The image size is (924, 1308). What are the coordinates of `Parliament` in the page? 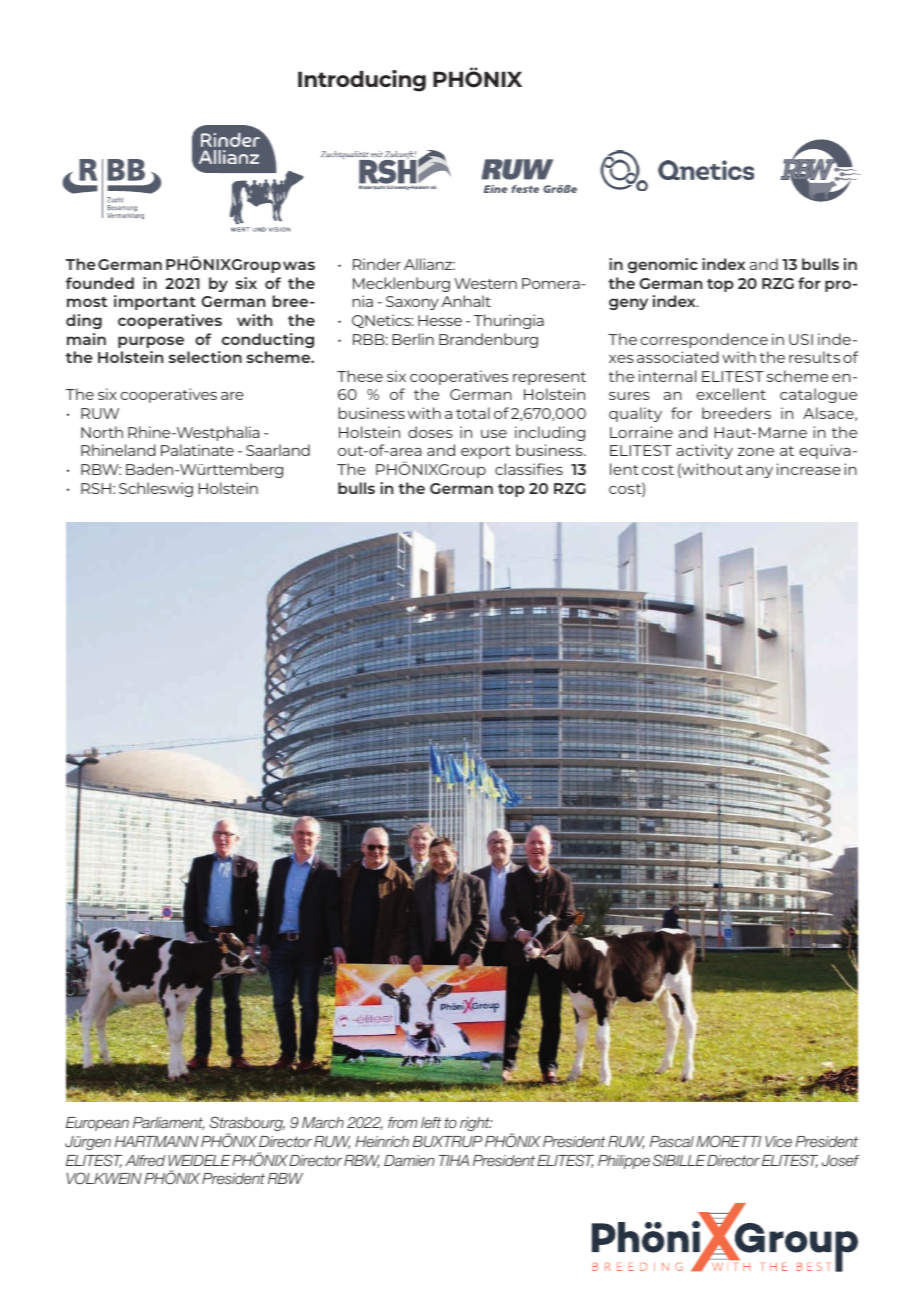 It's located at (168, 1123).
